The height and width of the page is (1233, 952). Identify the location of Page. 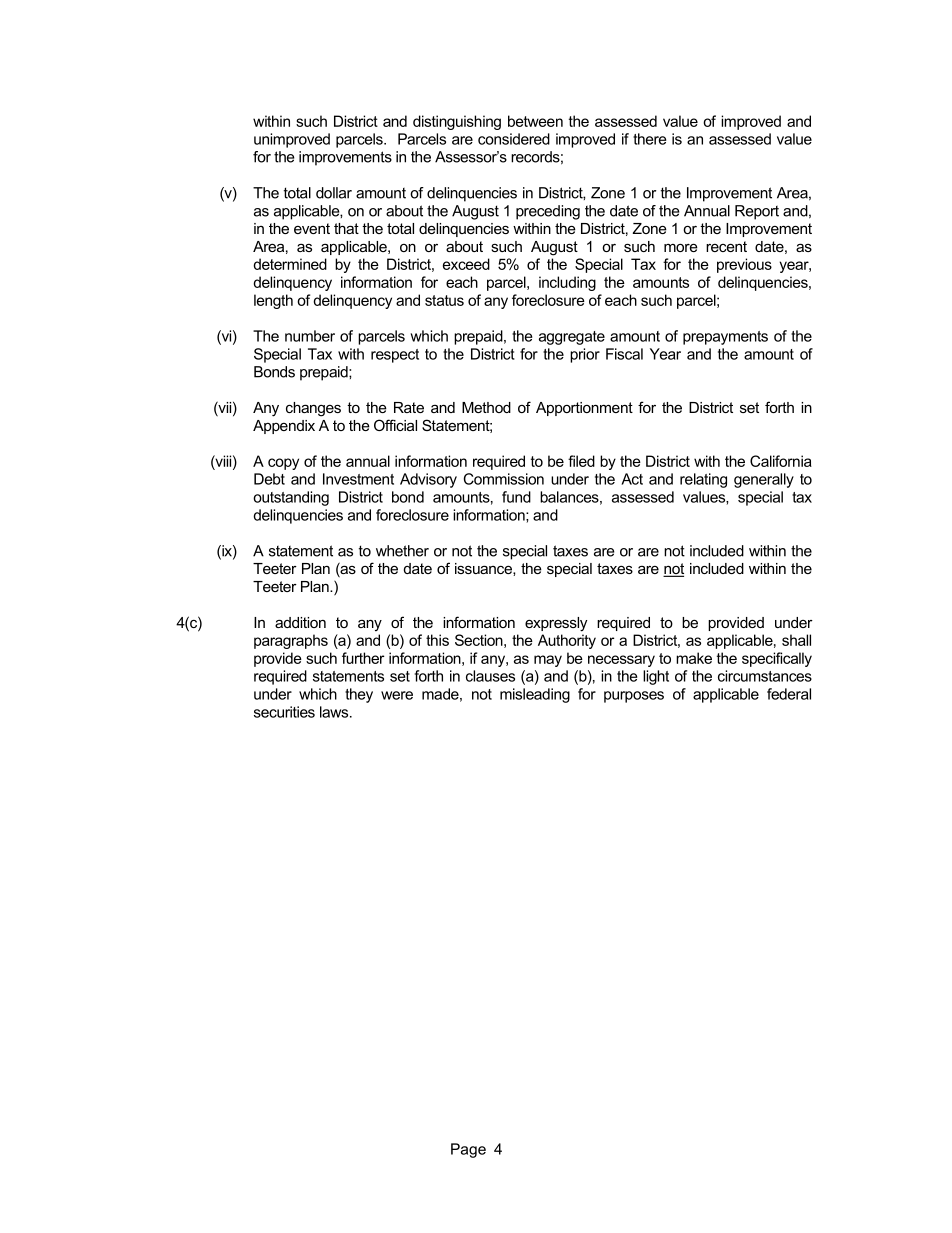
(468, 1150).
